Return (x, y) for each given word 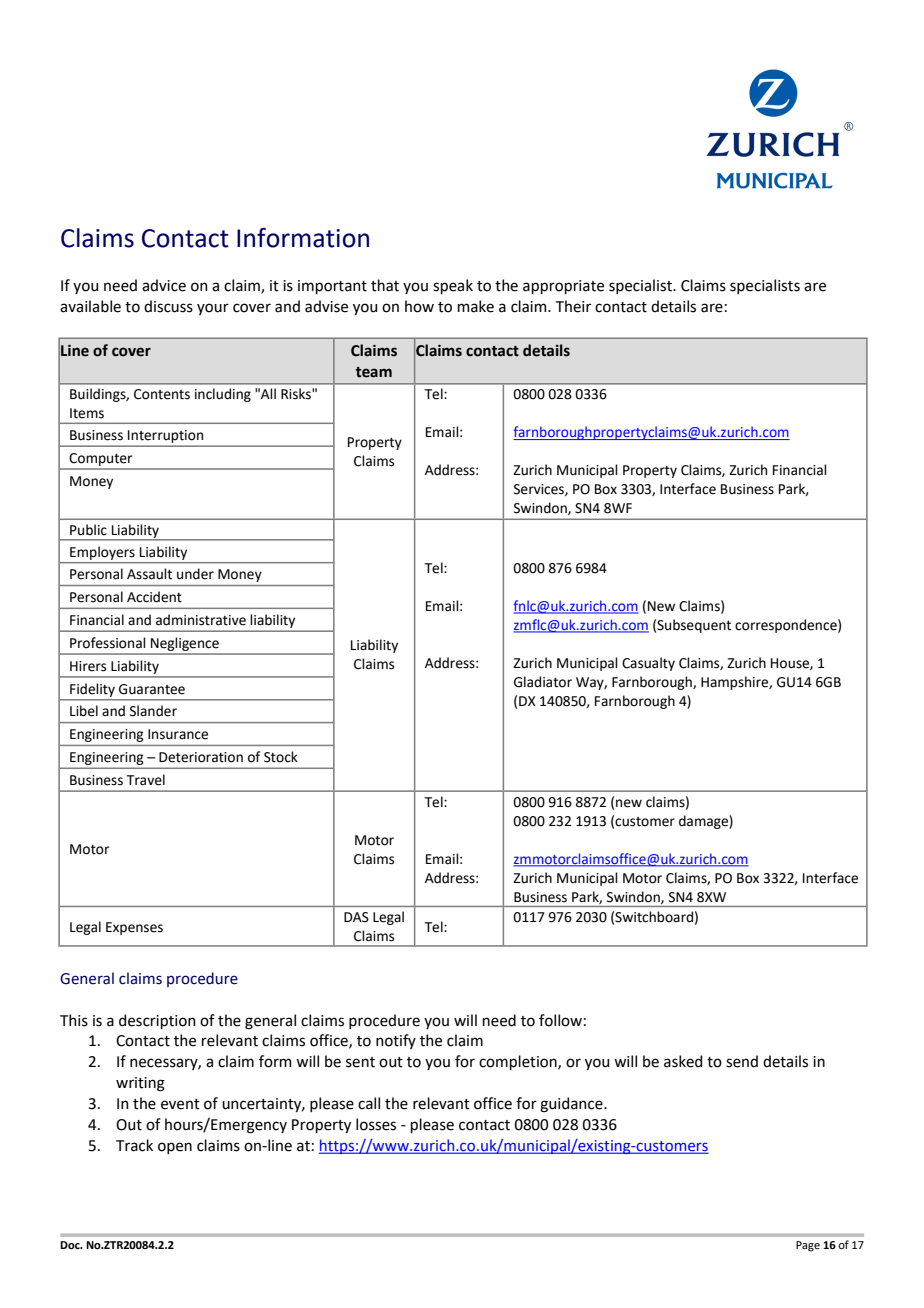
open (175, 1148)
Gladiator (543, 682)
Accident (154, 597)
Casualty (648, 664)
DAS (356, 917)
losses (376, 1124)
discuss (168, 306)
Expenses (134, 928)
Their (573, 306)
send (742, 1061)
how (419, 306)
